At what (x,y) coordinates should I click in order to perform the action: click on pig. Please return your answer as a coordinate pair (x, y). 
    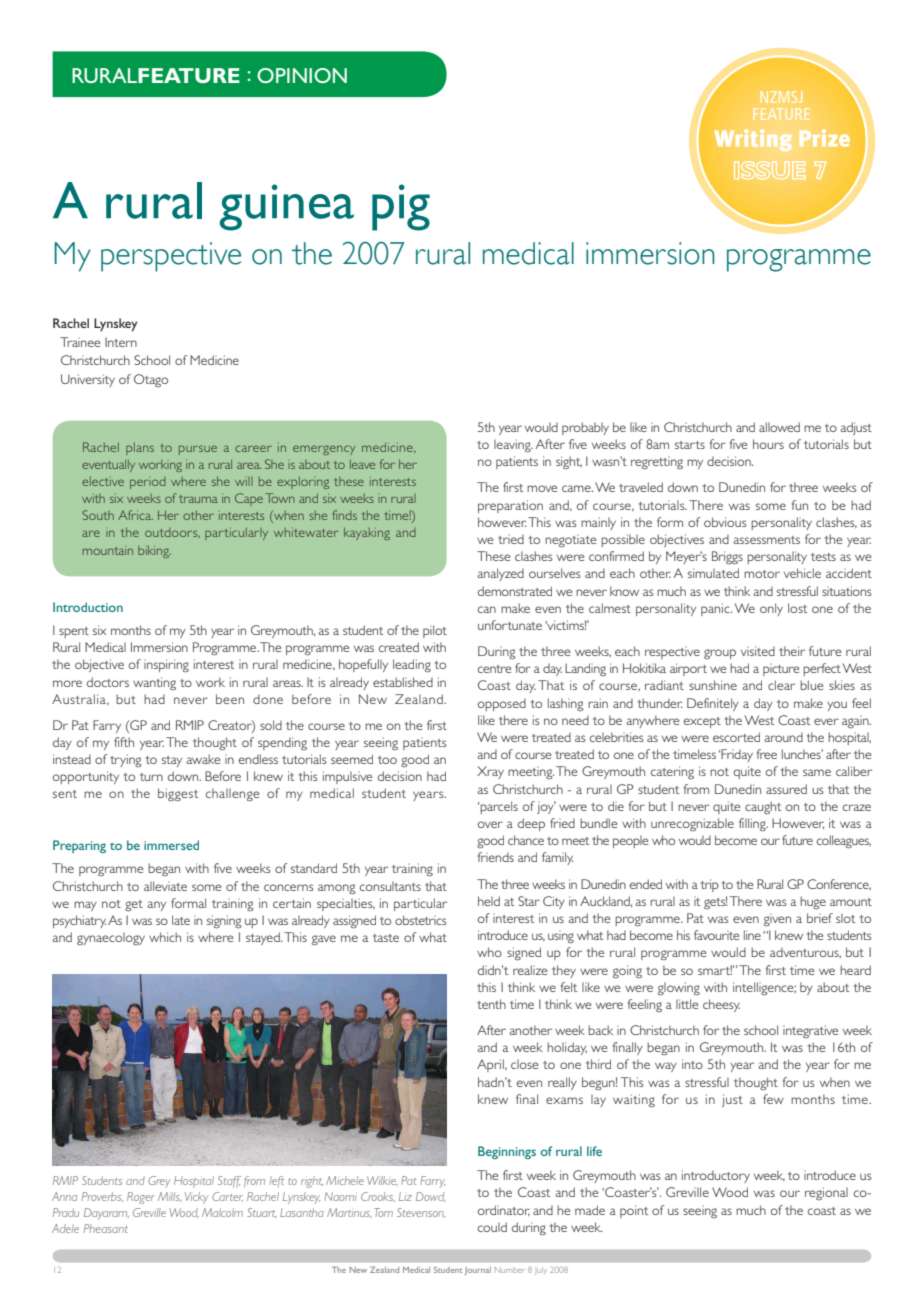
    Looking at the image, I should click on (401, 207).
